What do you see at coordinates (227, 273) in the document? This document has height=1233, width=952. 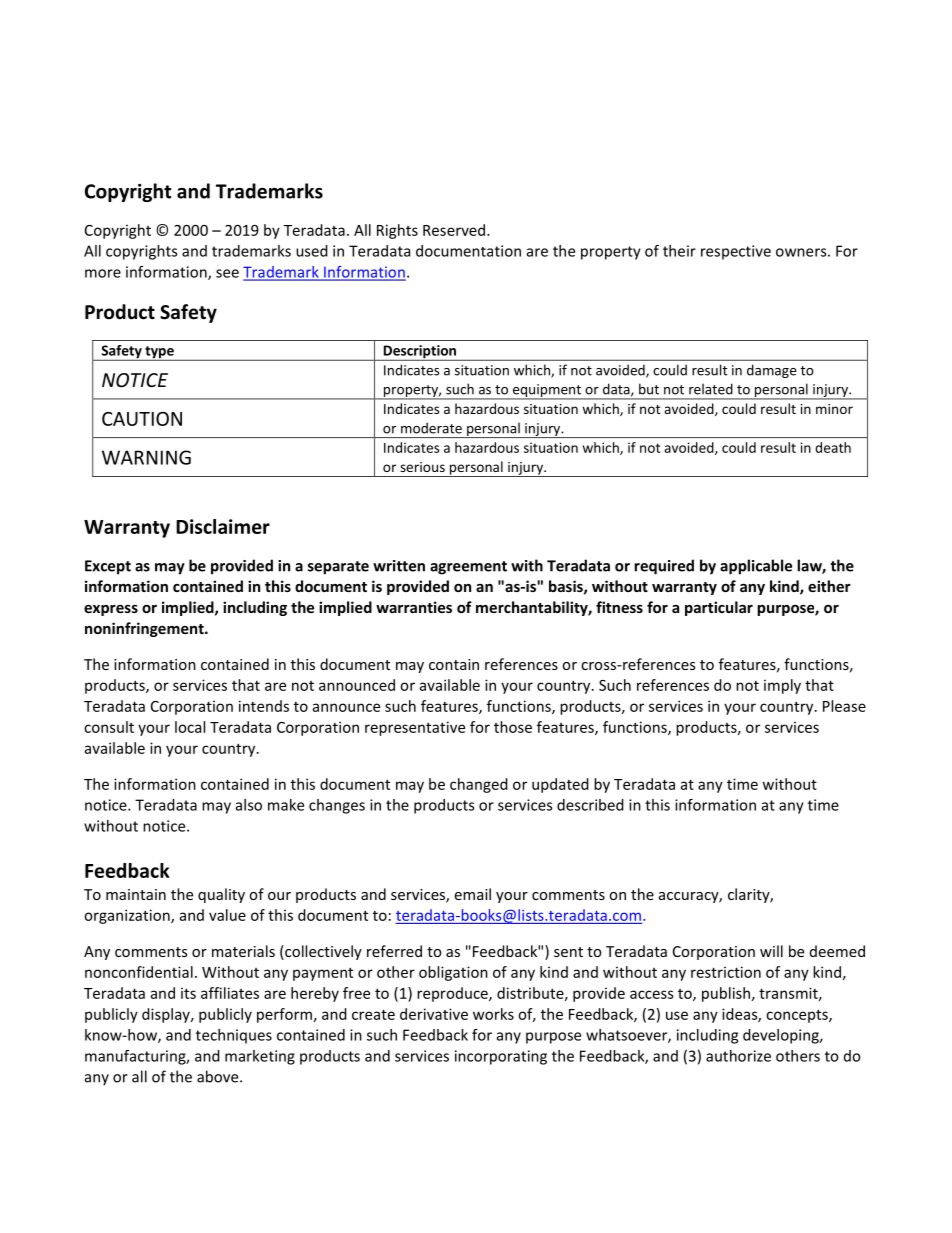 I see `see` at bounding box center [227, 273].
